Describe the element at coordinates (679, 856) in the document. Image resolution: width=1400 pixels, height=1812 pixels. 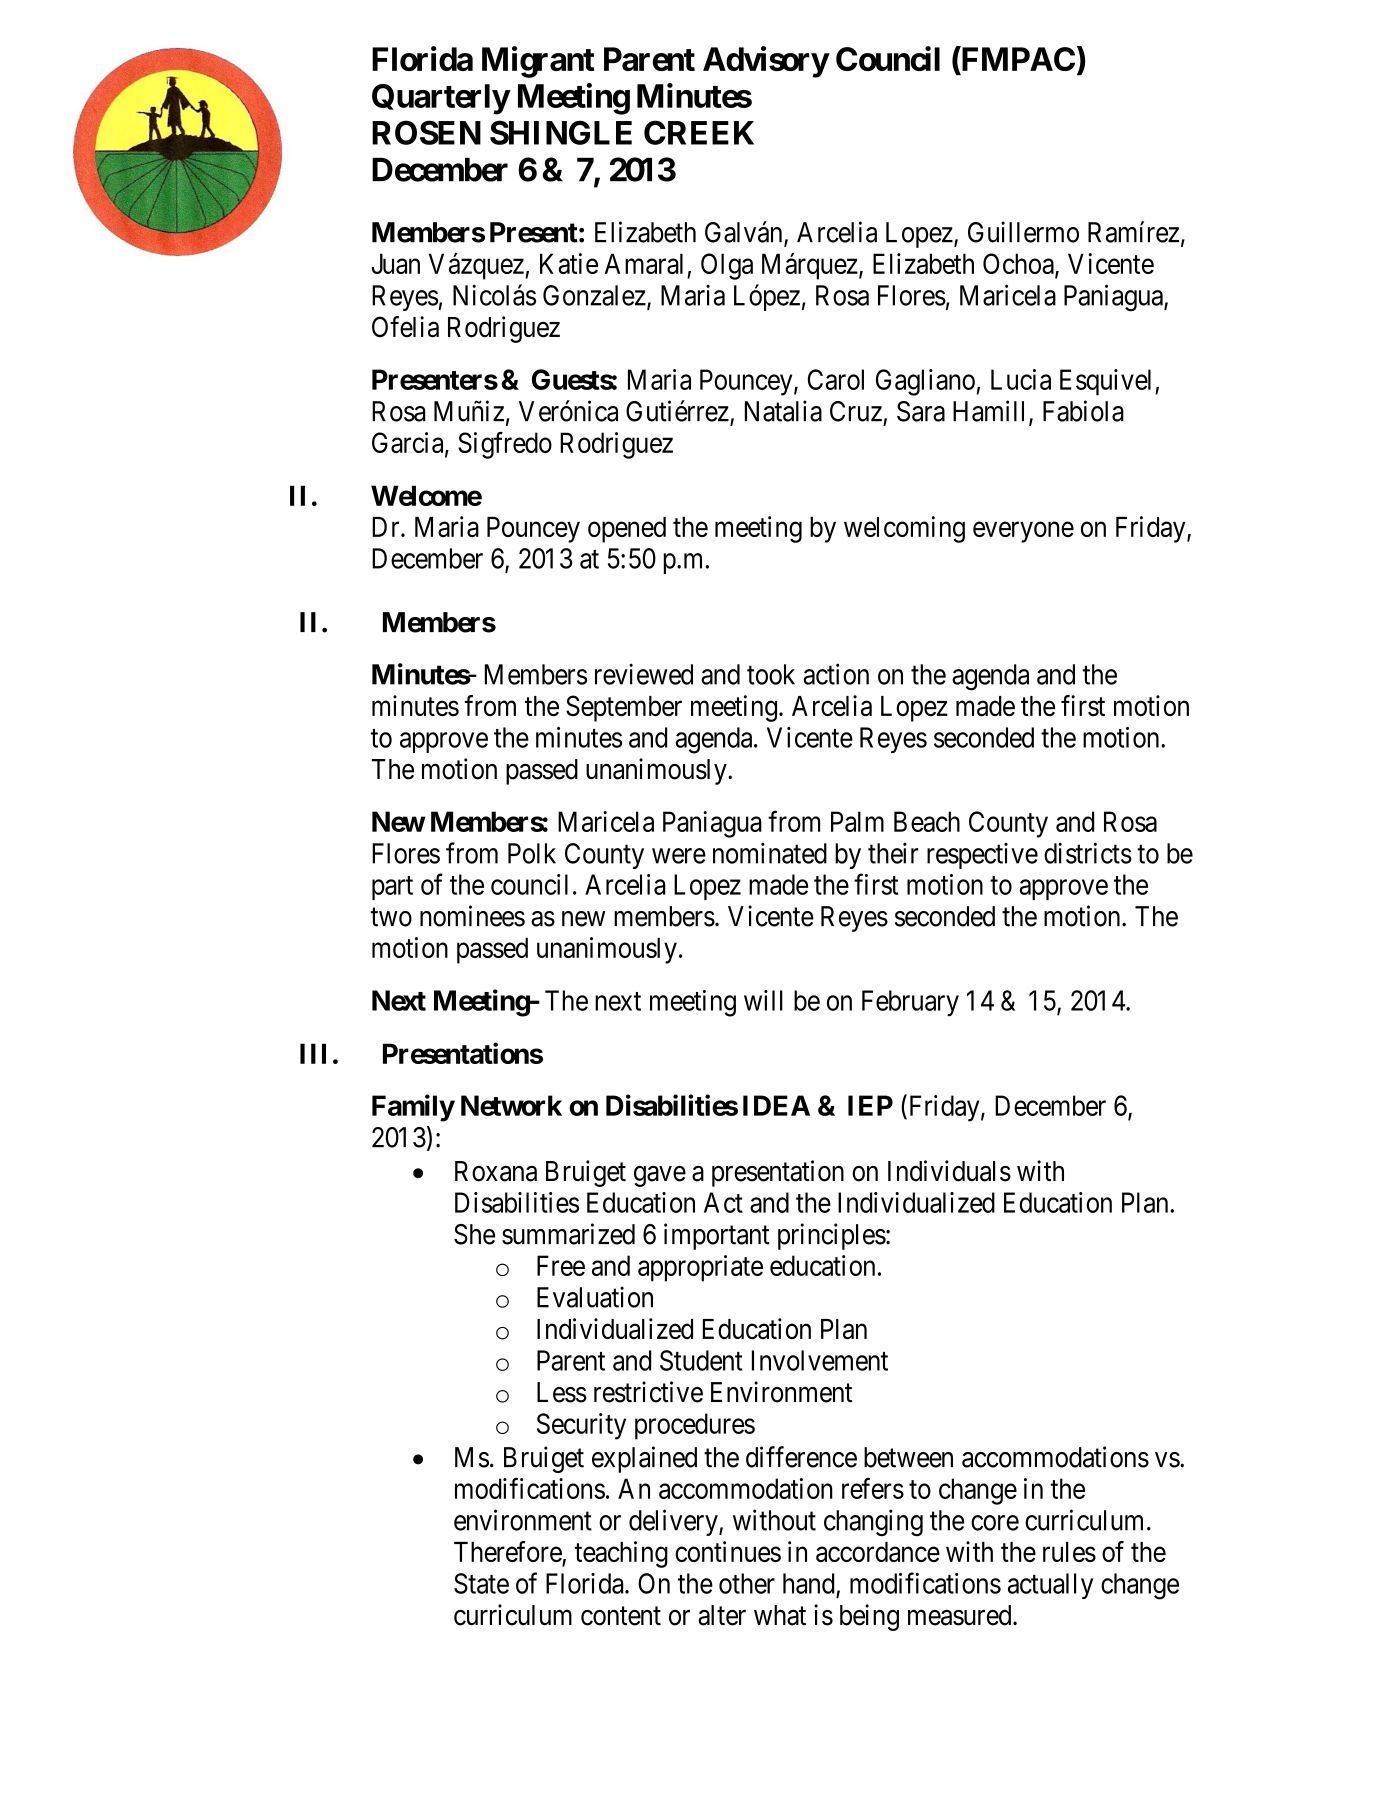
I see `were` at that location.
